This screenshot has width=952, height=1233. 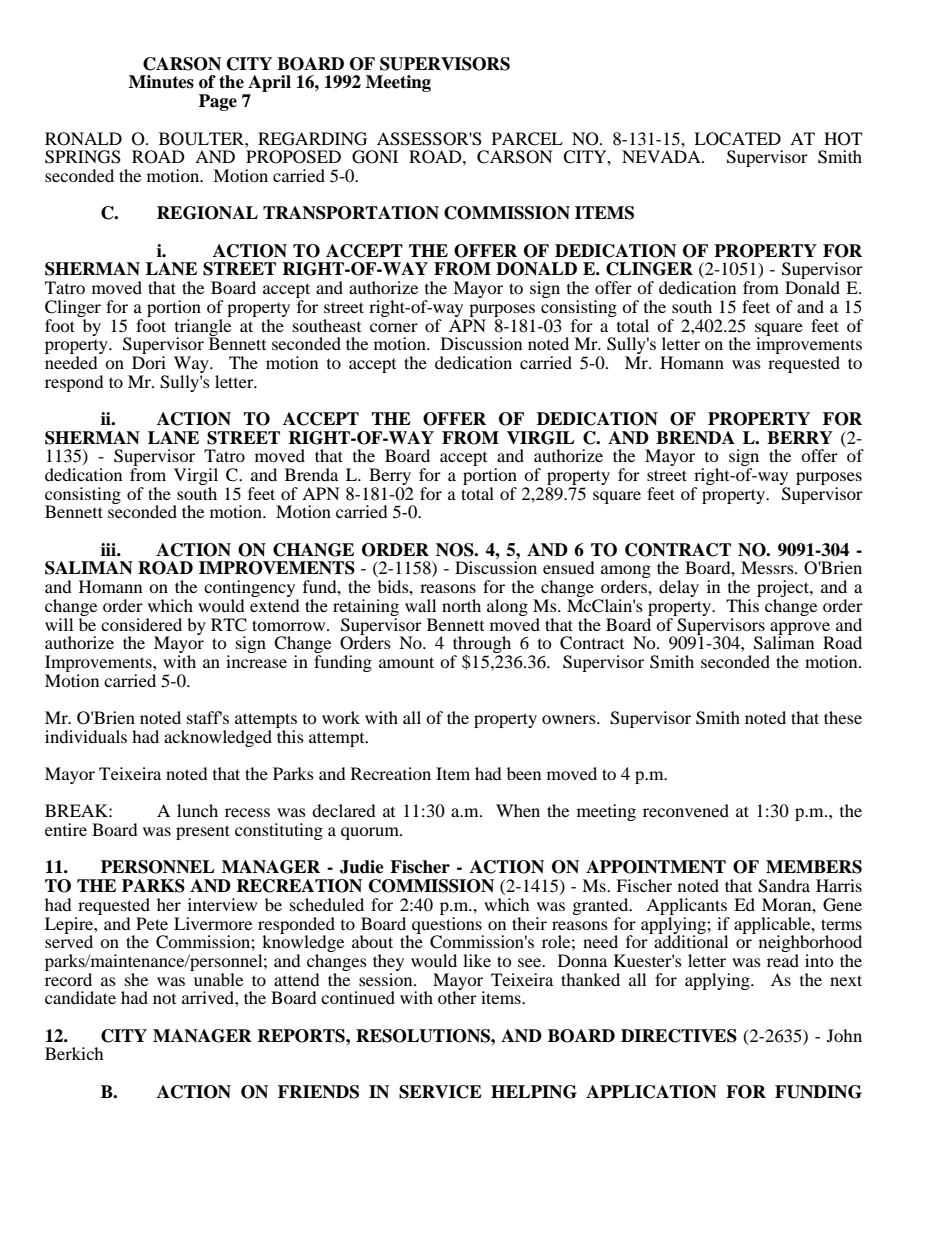 I want to click on Messrs, so click(x=768, y=567).
